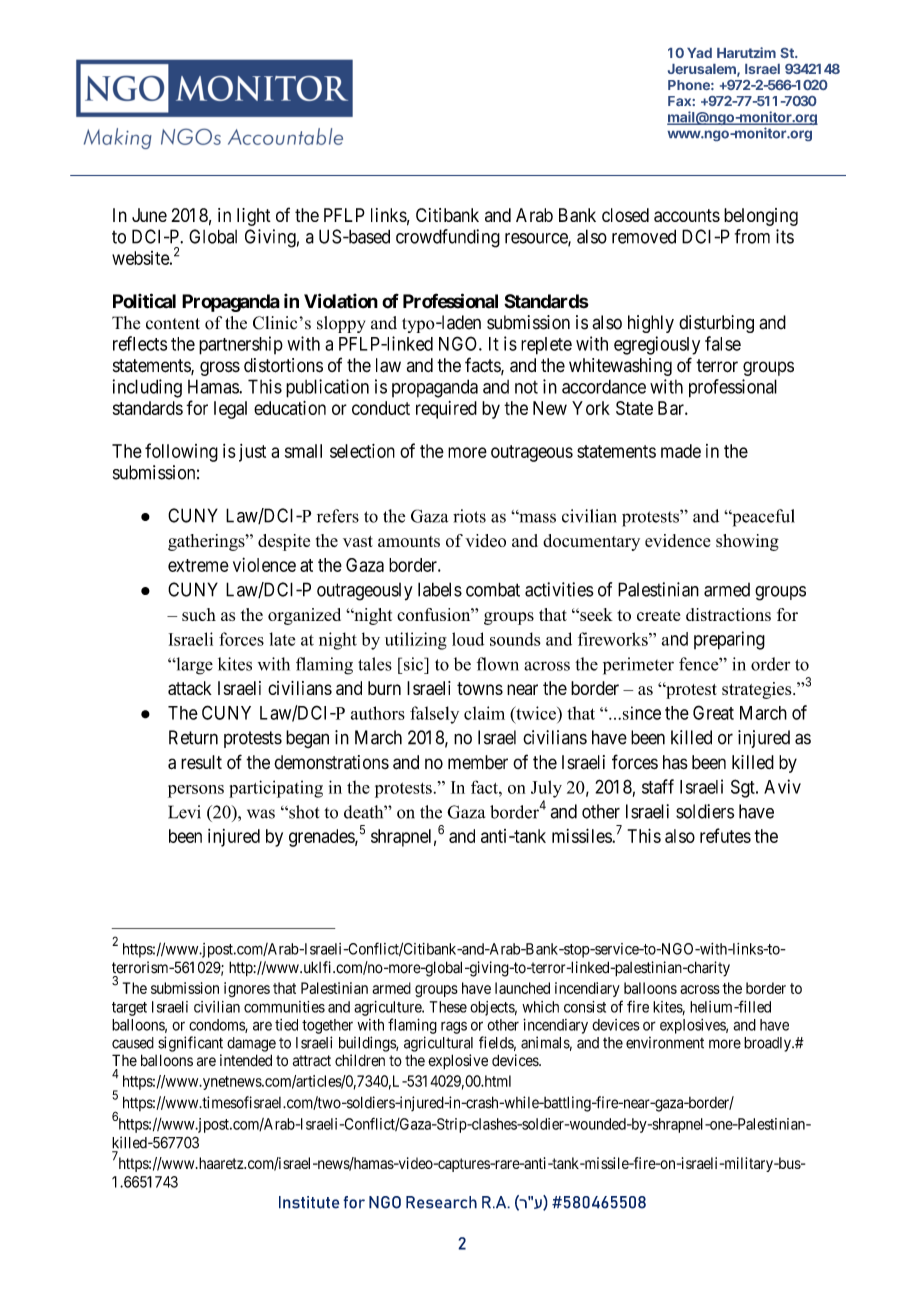  I want to click on light, so click(254, 217).
